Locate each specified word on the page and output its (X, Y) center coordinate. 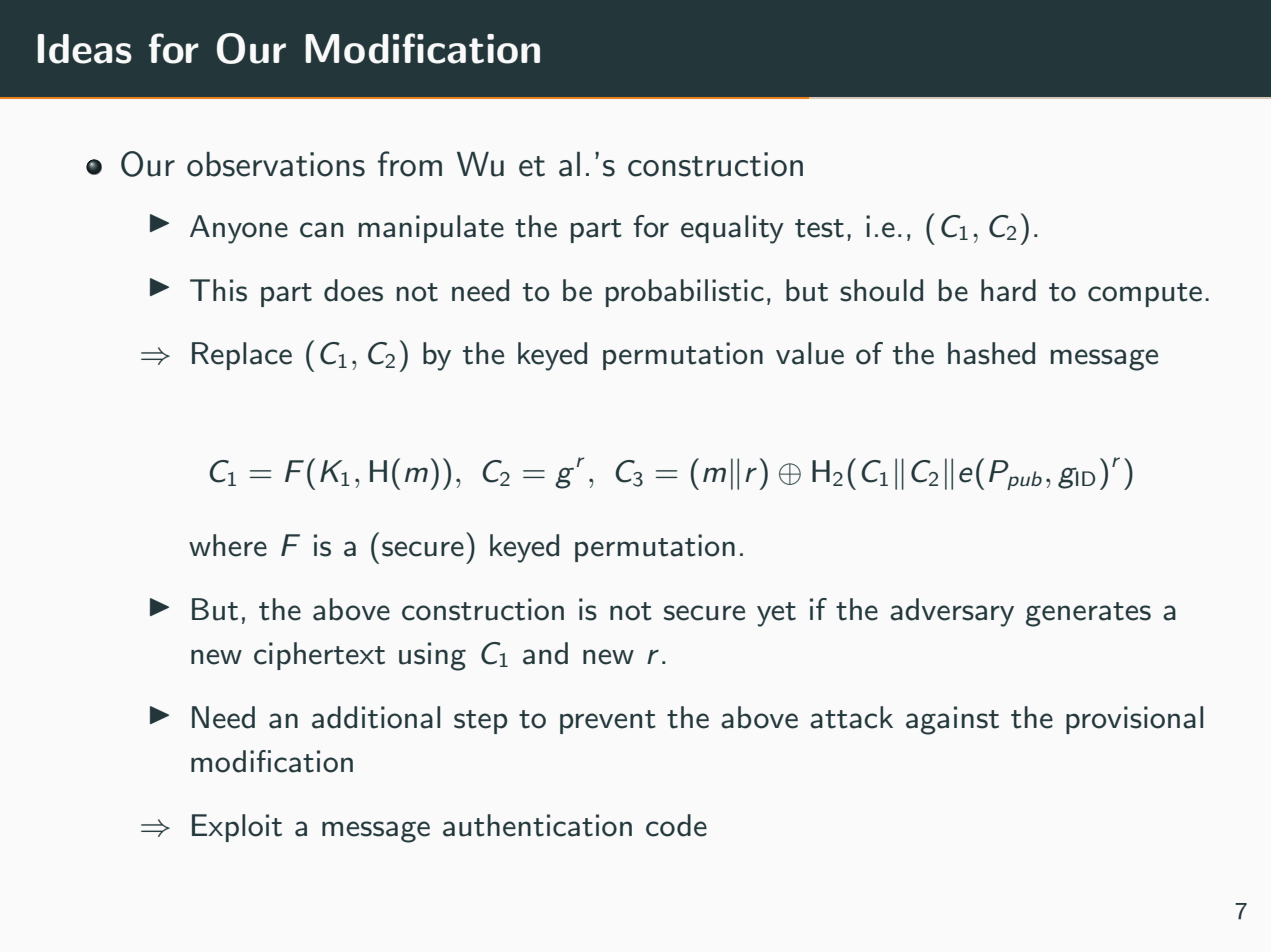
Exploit (237, 828)
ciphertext (319, 656)
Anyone (239, 229)
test (819, 228)
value (810, 353)
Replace (242, 356)
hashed (991, 353)
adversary (952, 612)
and (545, 653)
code (676, 825)
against (952, 720)
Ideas (84, 49)
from (410, 164)
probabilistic (685, 293)
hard (1008, 290)
